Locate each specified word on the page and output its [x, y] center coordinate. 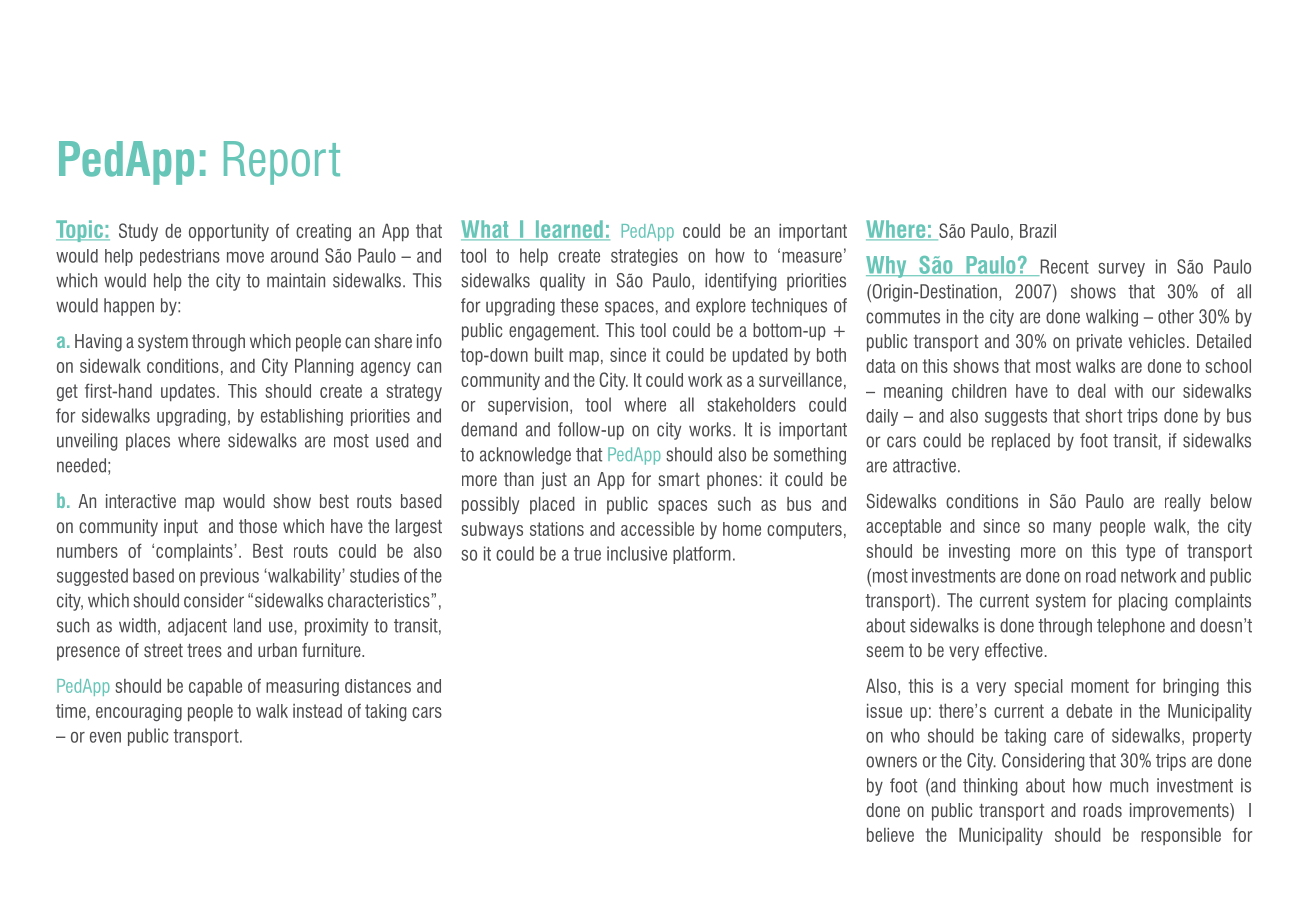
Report [282, 163]
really [1183, 503]
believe [890, 835]
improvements [1180, 812]
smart [679, 479]
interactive [141, 501]
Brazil [1038, 231]
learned [569, 230]
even [105, 737]
